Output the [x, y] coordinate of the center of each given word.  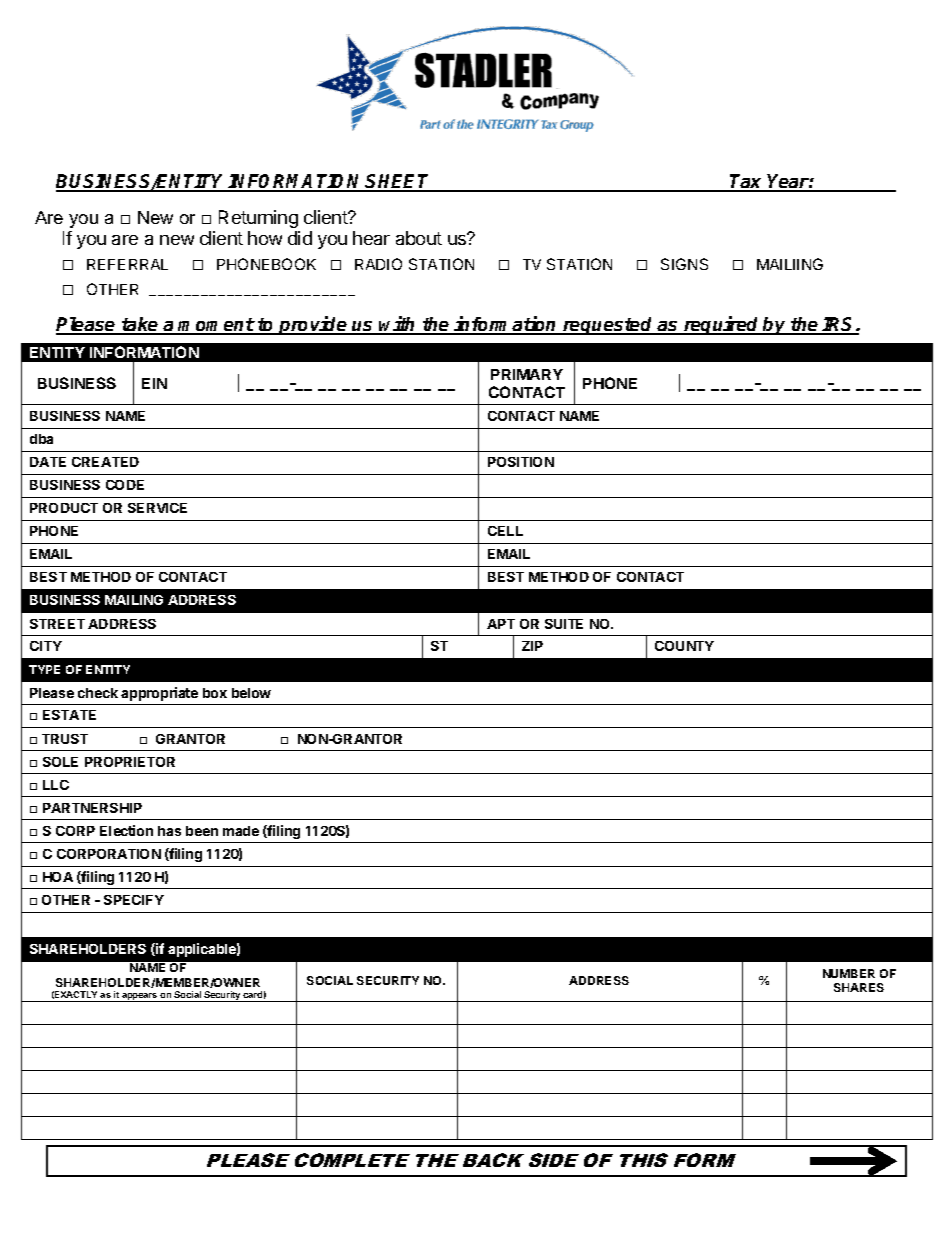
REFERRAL [127, 264]
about [419, 238]
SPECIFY [134, 900]
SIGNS [684, 264]
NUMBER [849, 973]
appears [140, 997]
